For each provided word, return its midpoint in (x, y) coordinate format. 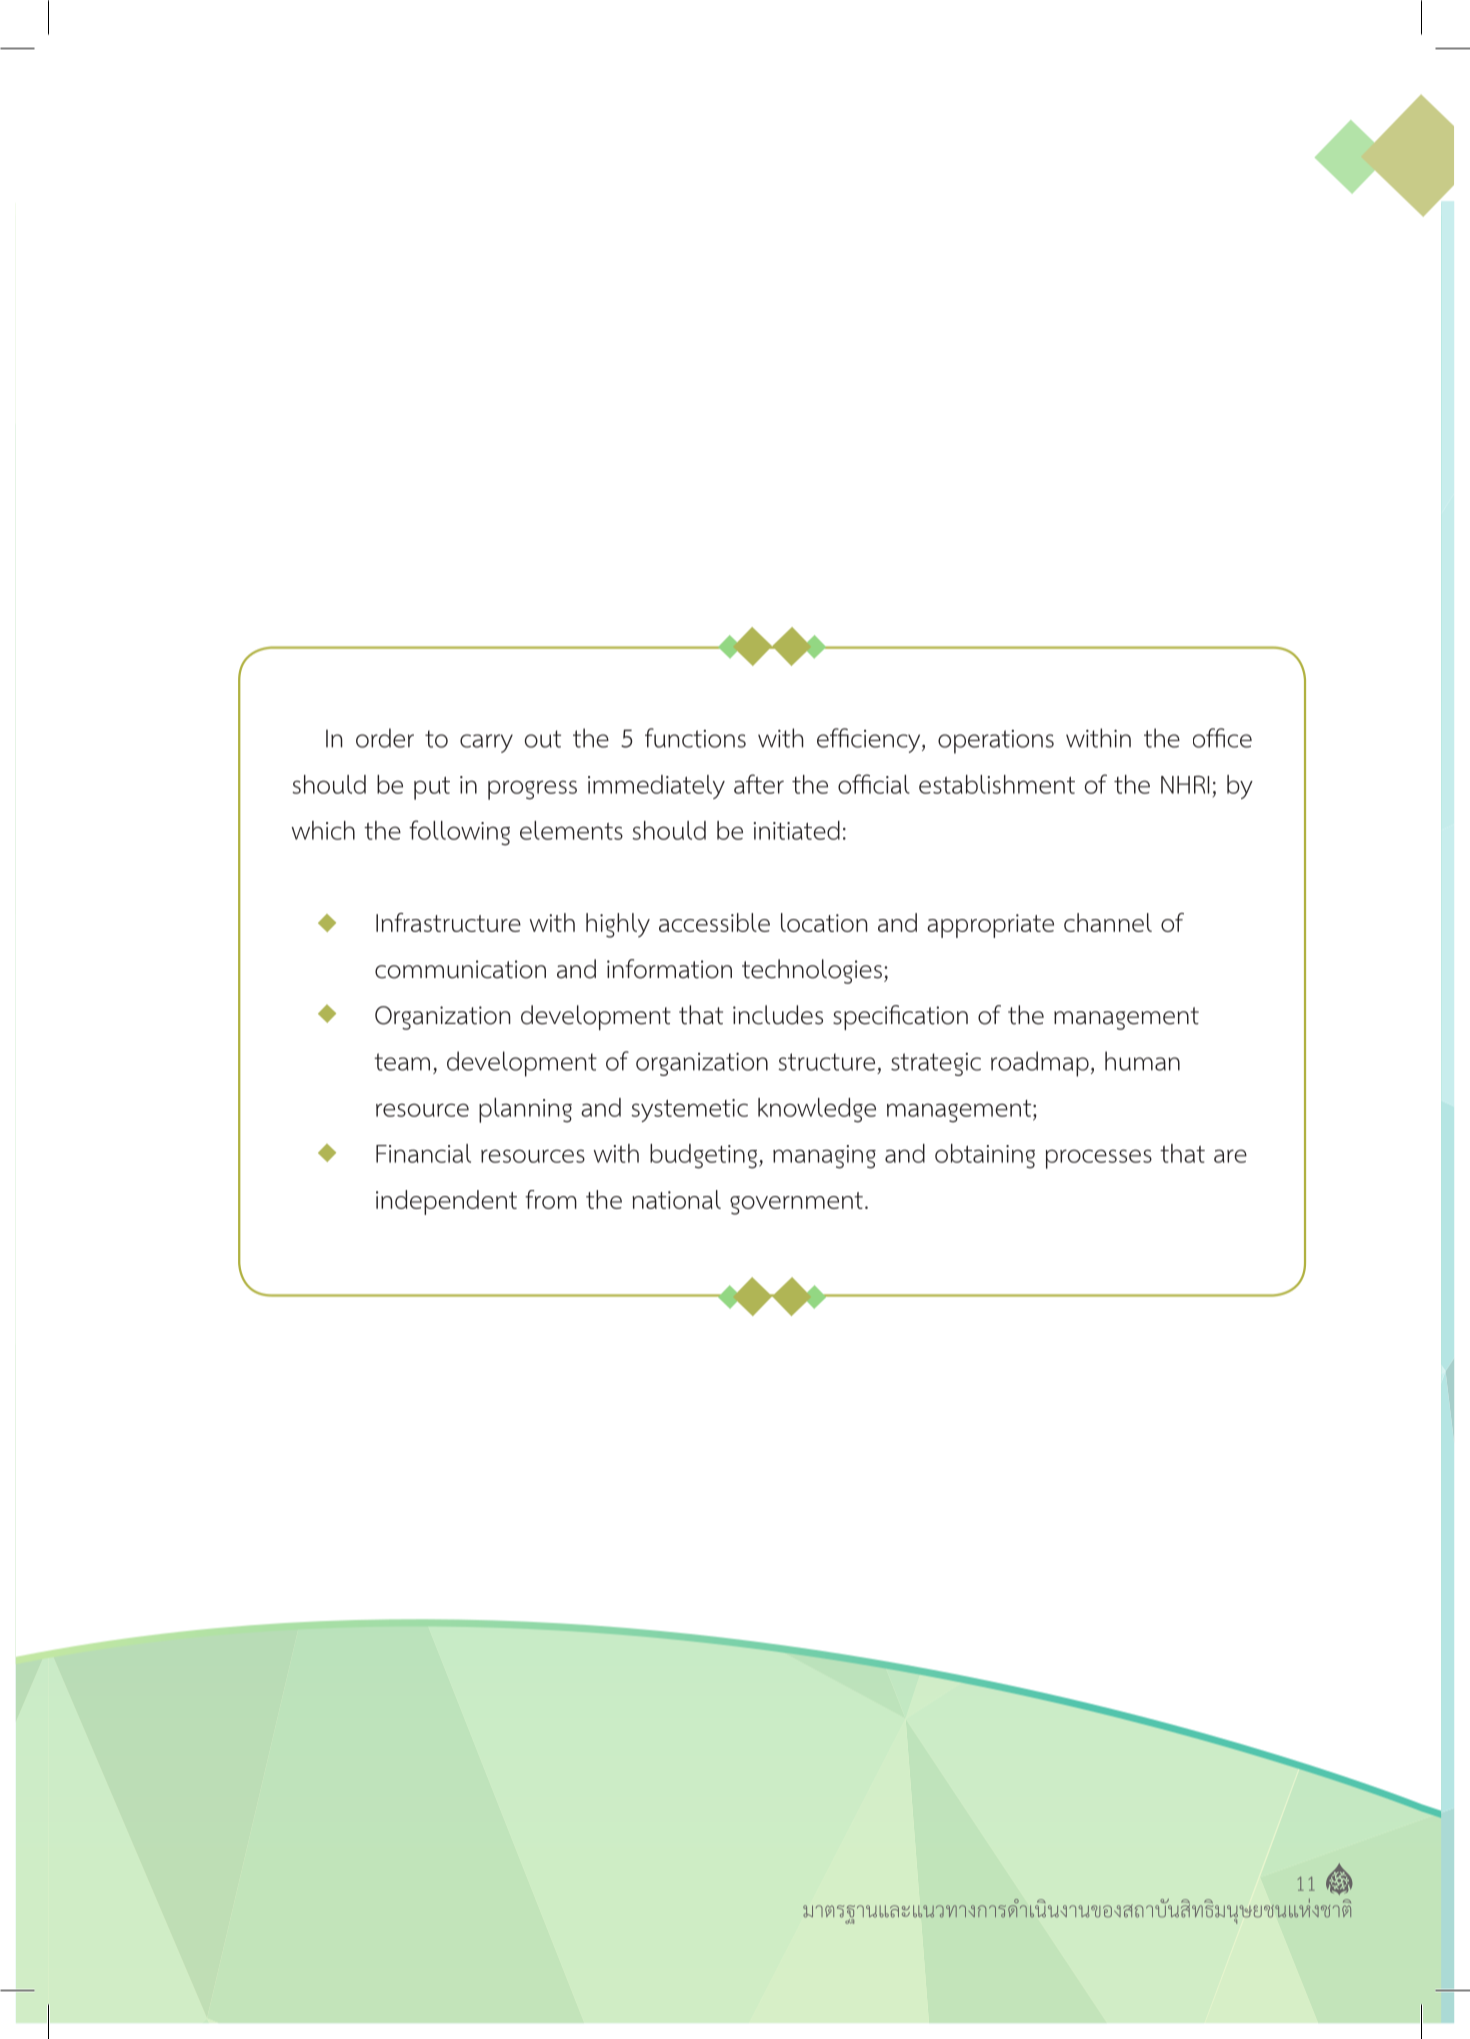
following (459, 833)
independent (446, 1202)
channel (1108, 922)
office (1222, 738)
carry (486, 743)
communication (460, 969)
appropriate (990, 926)
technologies (812, 971)
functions (695, 738)
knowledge (817, 1110)
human (1142, 1061)
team (402, 1062)
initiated (797, 830)
